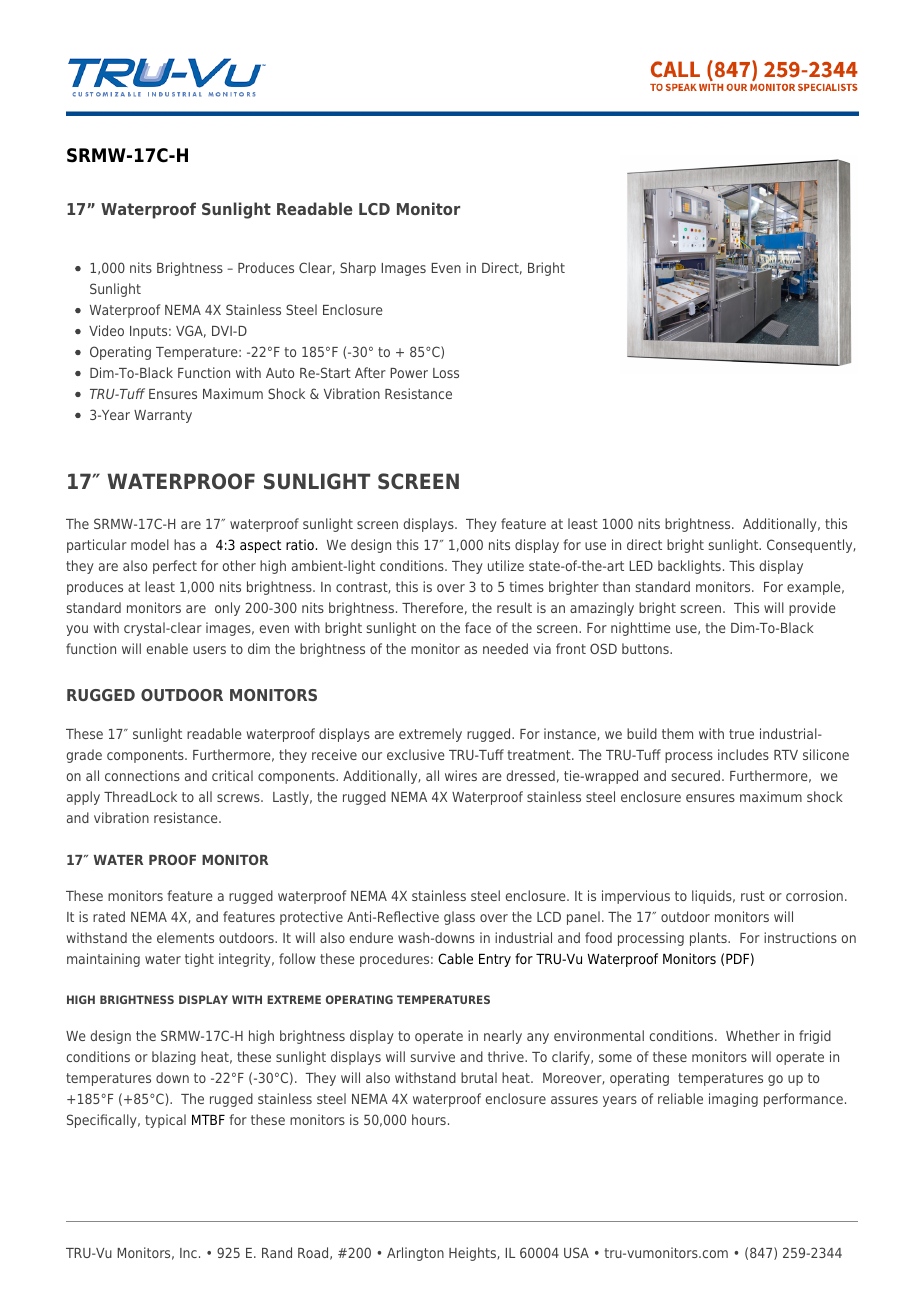  I want to click on Video, so click(106, 330).
